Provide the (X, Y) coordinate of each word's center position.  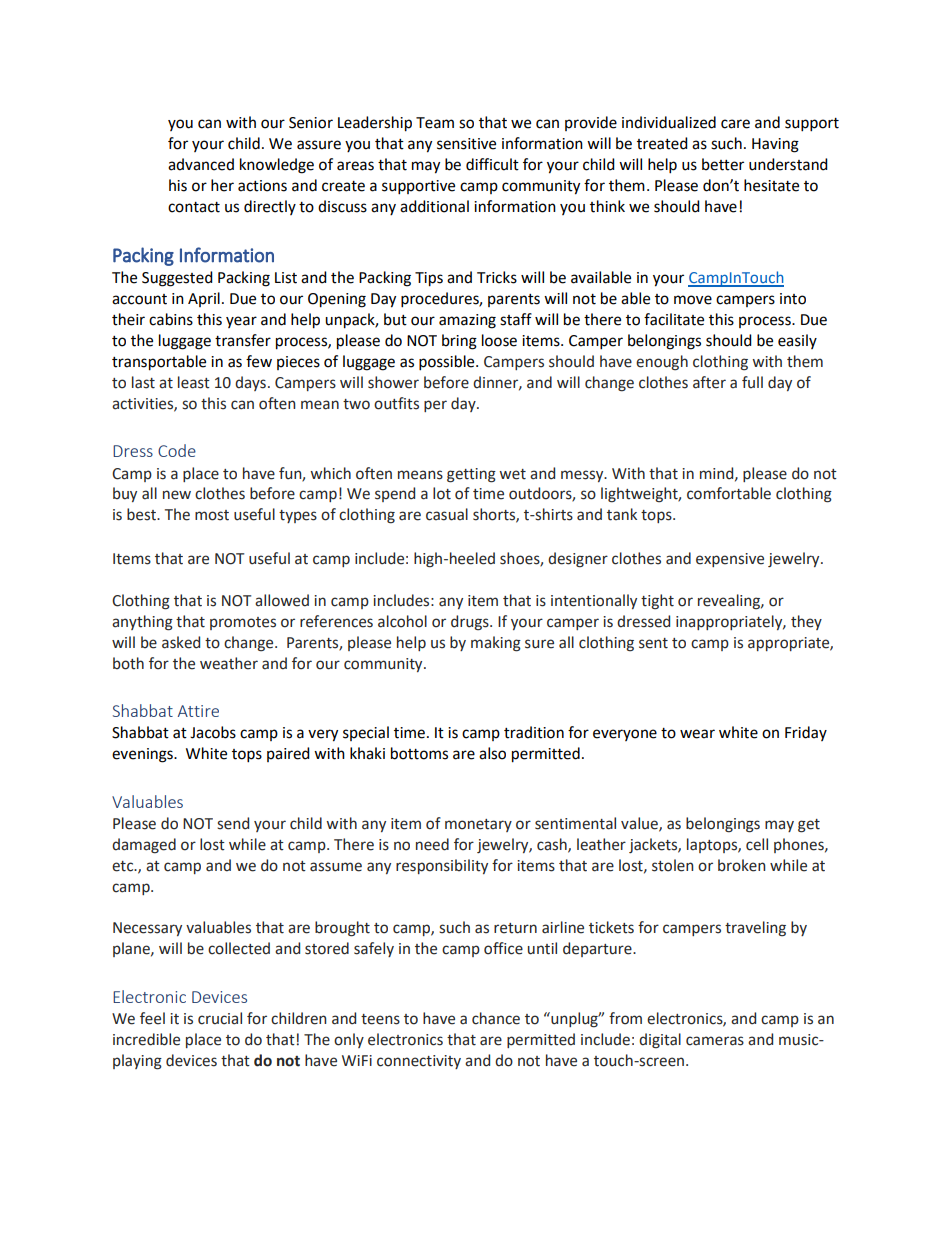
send (233, 823)
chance (496, 1018)
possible (448, 363)
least (194, 382)
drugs (471, 623)
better (723, 164)
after (709, 382)
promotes (243, 623)
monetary (478, 825)
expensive (730, 560)
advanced (201, 164)
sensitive (466, 144)
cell (757, 844)
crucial (220, 1018)
